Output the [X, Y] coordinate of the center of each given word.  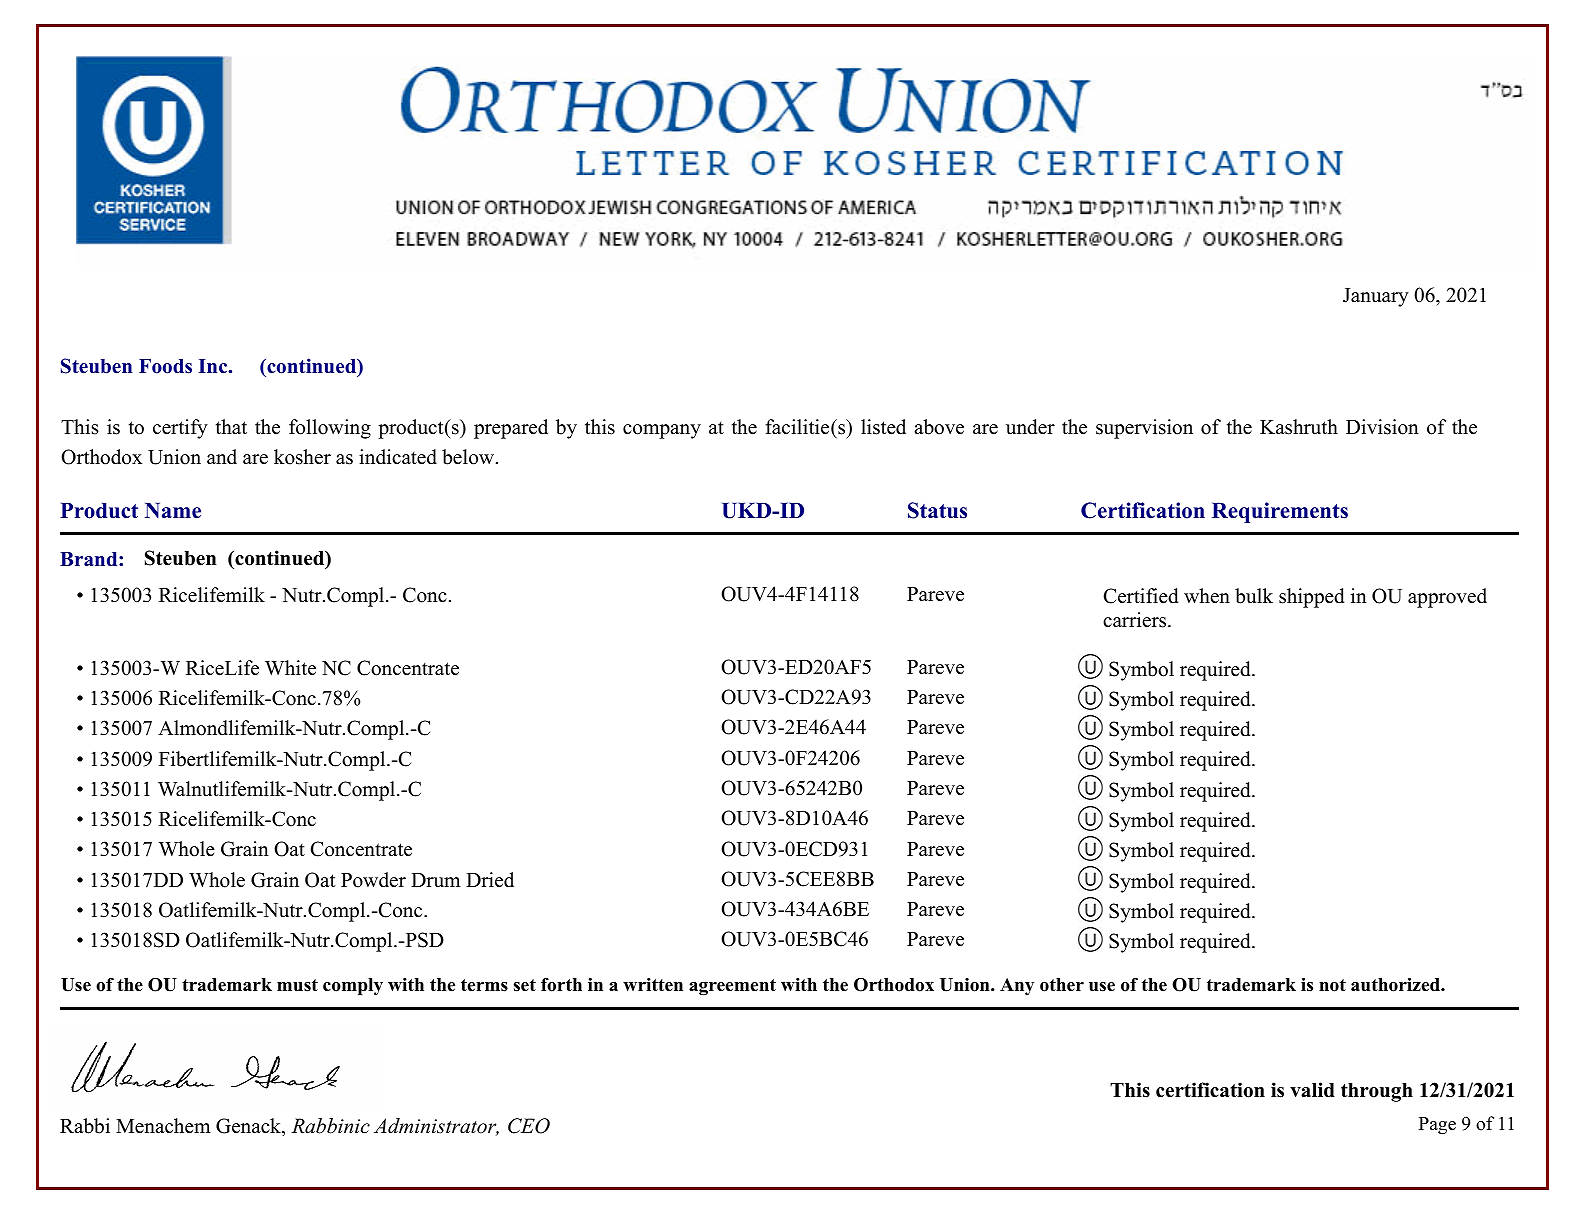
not [1332, 985]
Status [937, 510]
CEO [529, 1126]
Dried [490, 880]
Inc [214, 366]
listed [883, 427]
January [1376, 297]
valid [1312, 1090]
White [290, 668]
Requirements [1280, 512]
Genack [249, 1127]
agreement [732, 987]
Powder [373, 880]
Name [173, 511]
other [1062, 985]
